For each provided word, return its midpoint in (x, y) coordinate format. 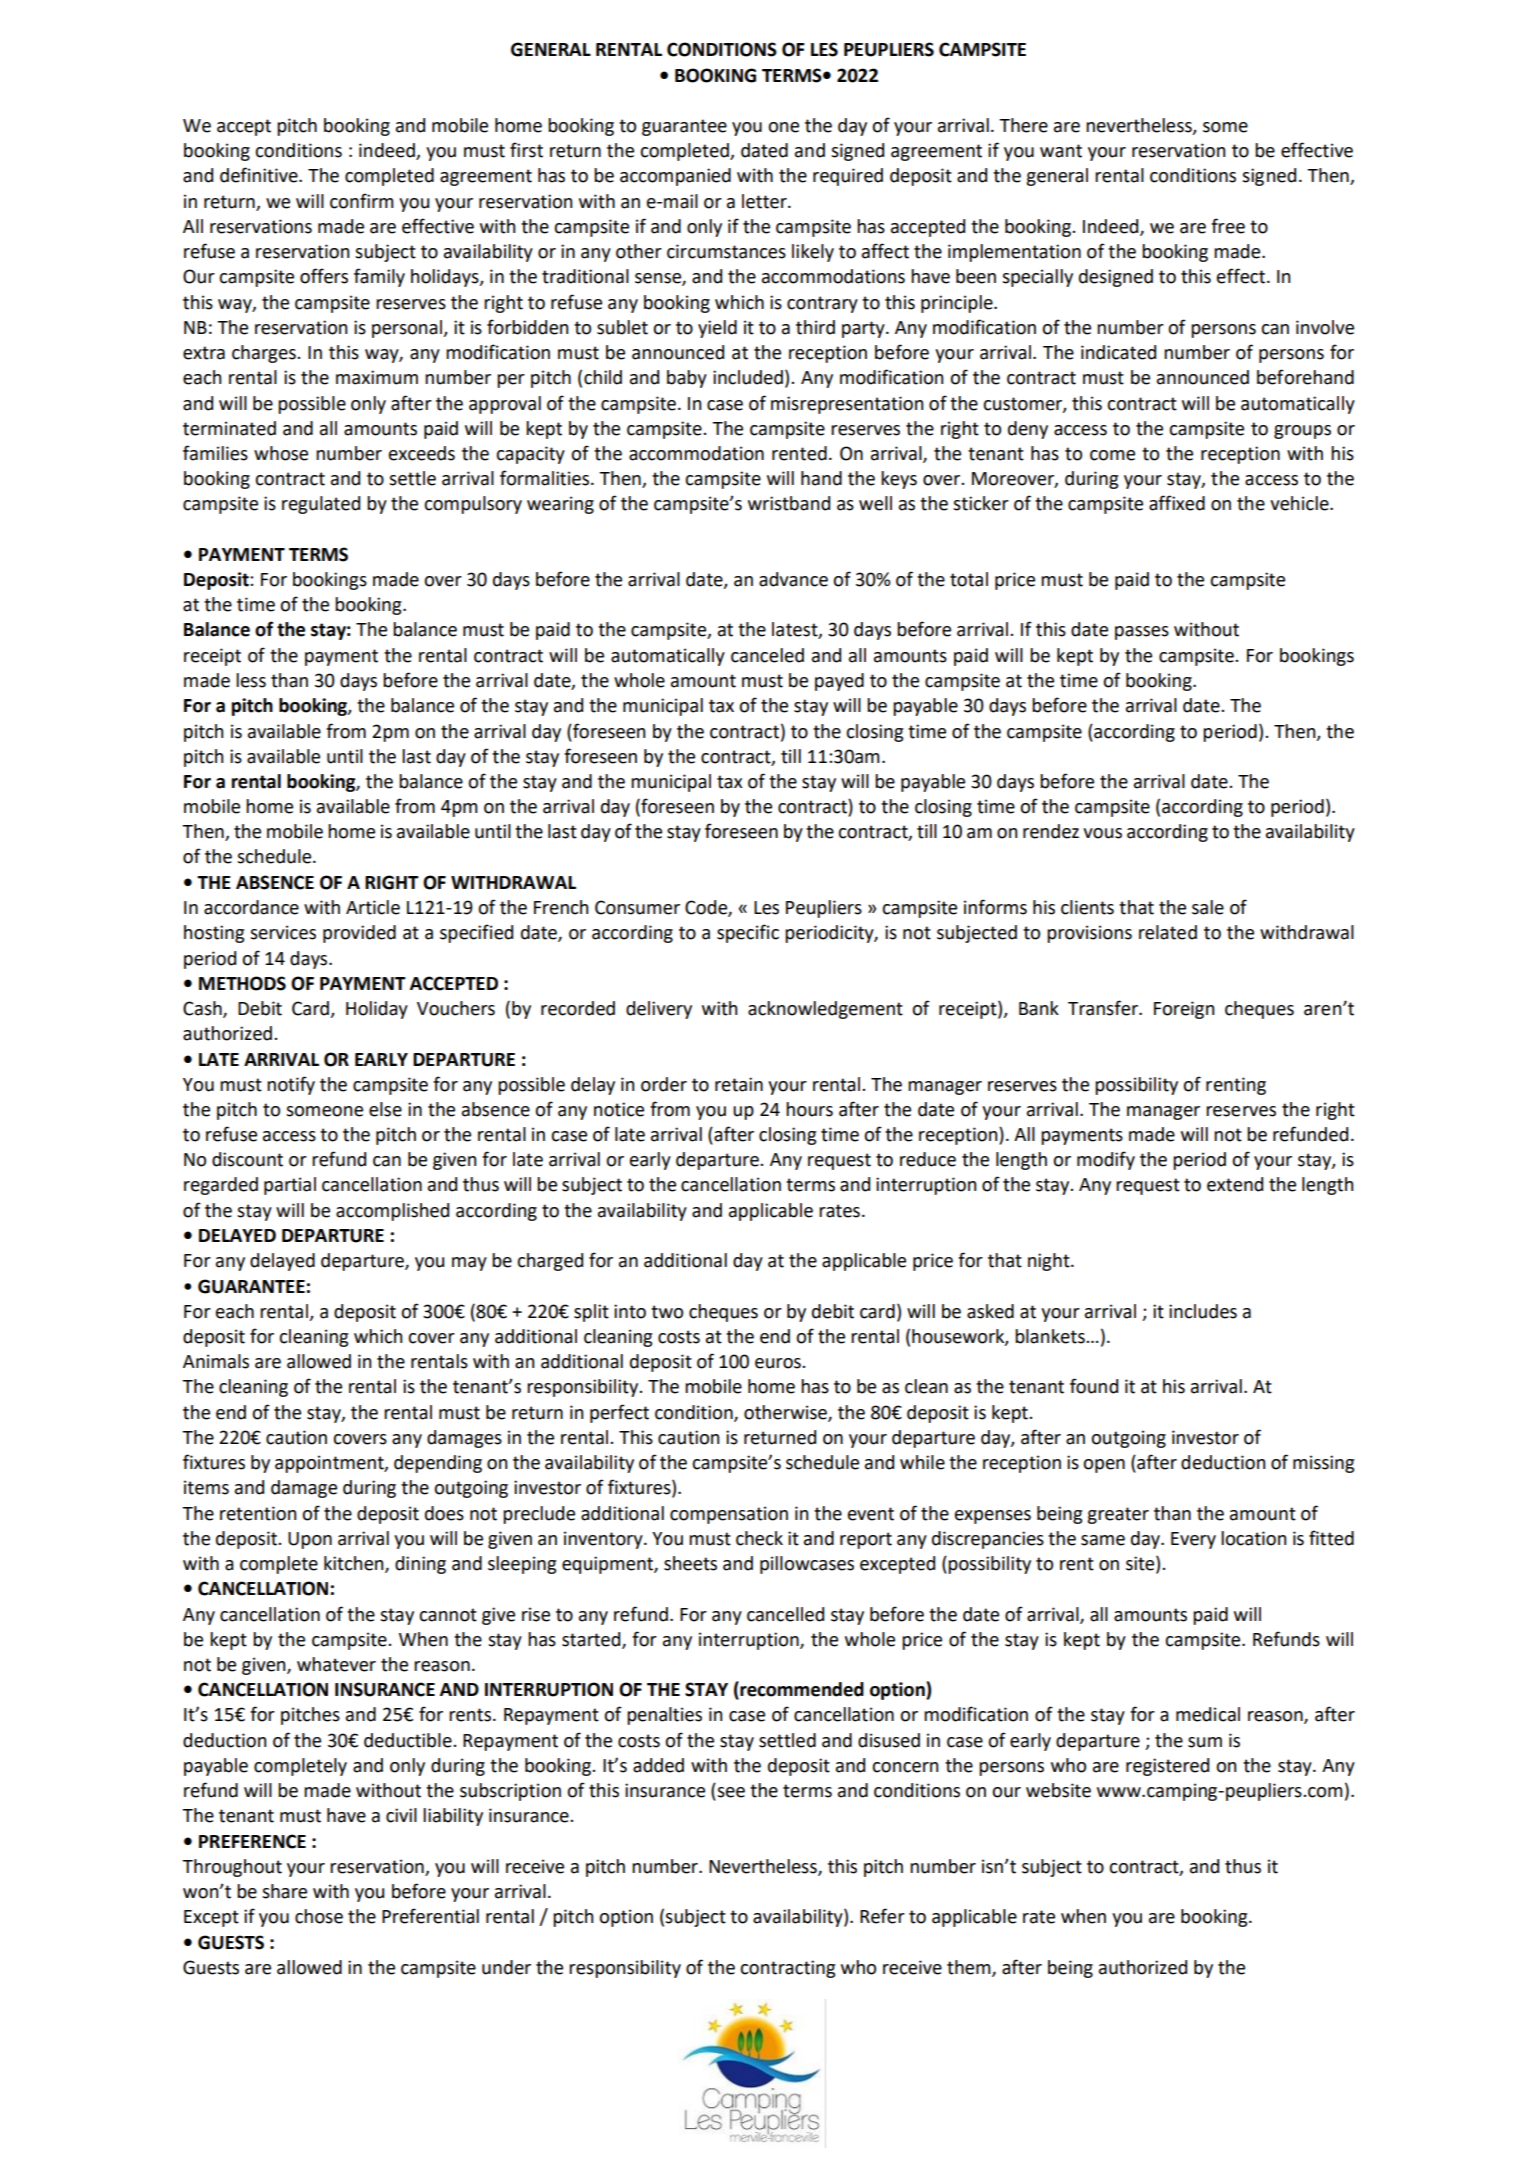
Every (1193, 1540)
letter (765, 201)
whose (281, 453)
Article (373, 907)
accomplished (392, 1212)
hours (809, 1109)
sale (1208, 907)
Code (707, 908)
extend (1235, 1184)
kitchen (355, 1564)
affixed (1177, 503)
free (1228, 226)
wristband (789, 503)
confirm (362, 201)
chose (319, 1916)
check (759, 1538)
